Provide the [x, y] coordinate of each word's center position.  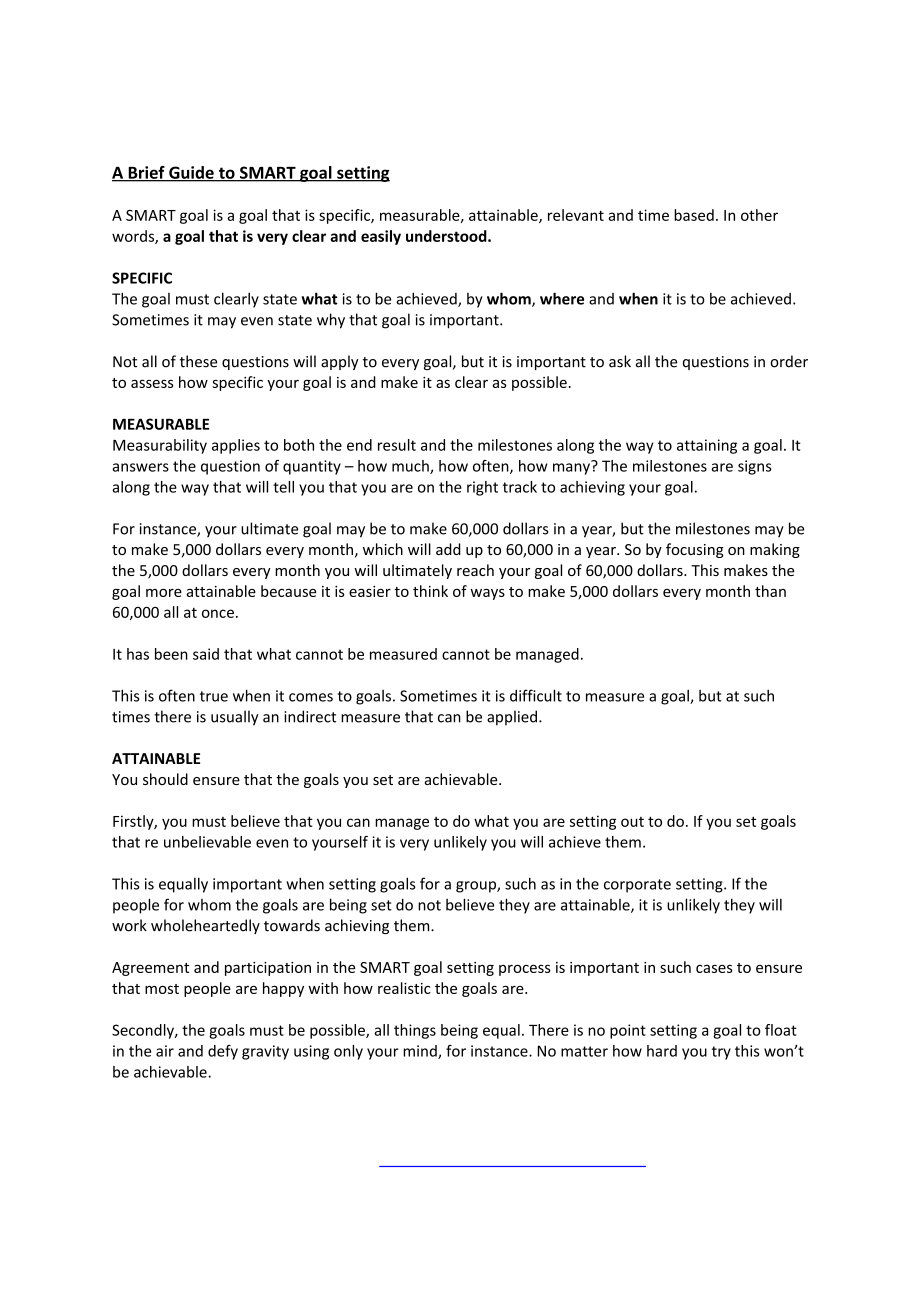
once [218, 613]
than [770, 591]
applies [236, 446]
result [397, 445]
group [477, 887]
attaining [707, 446]
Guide [191, 173]
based [694, 215]
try [721, 1053]
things [415, 1031]
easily [381, 237]
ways [487, 594]
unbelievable [207, 842]
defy [223, 1052]
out [632, 822]
